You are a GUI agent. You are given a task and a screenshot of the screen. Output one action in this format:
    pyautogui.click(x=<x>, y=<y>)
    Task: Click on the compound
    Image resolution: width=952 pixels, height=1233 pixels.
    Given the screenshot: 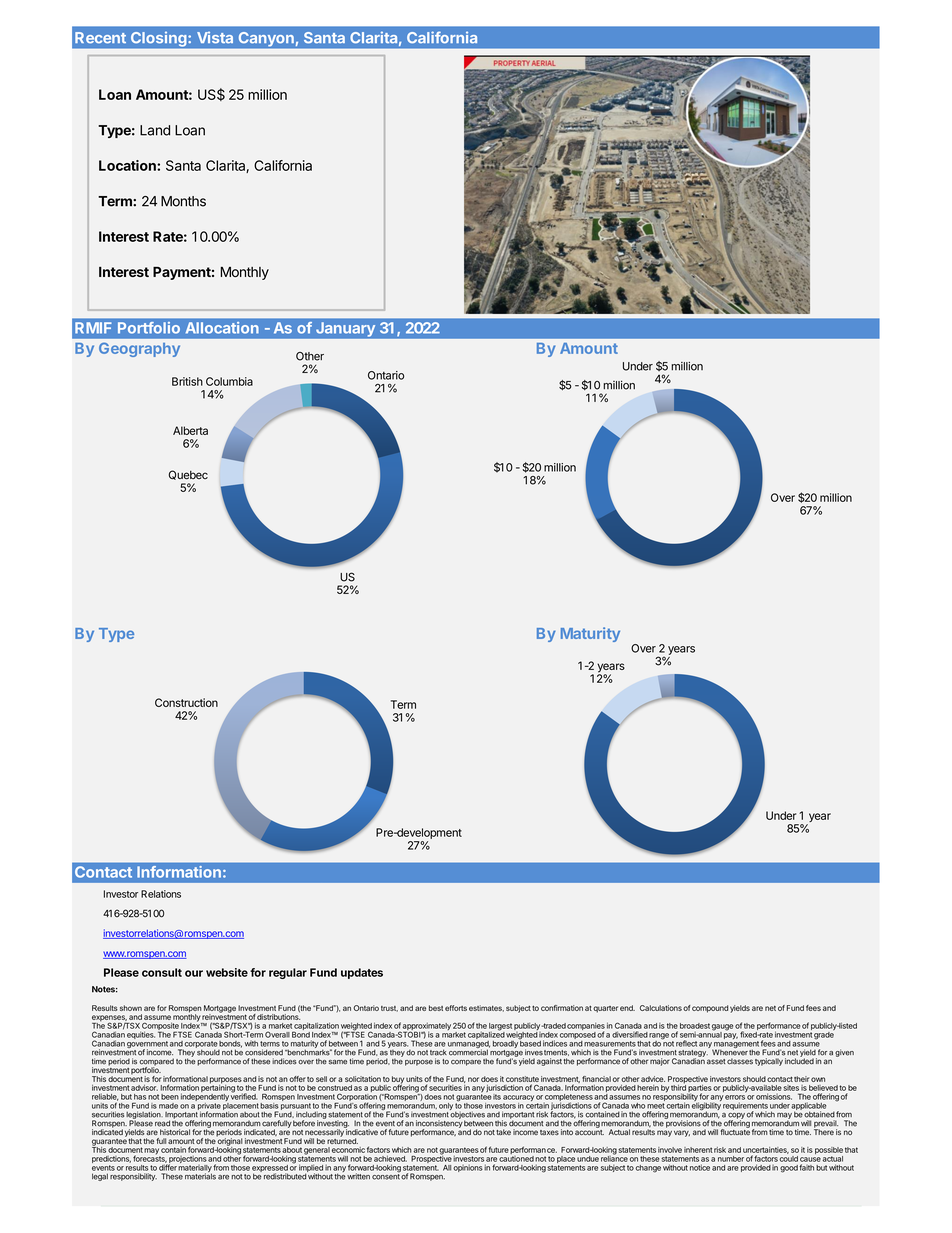 What is the action you would take?
    pyautogui.click(x=710, y=1009)
